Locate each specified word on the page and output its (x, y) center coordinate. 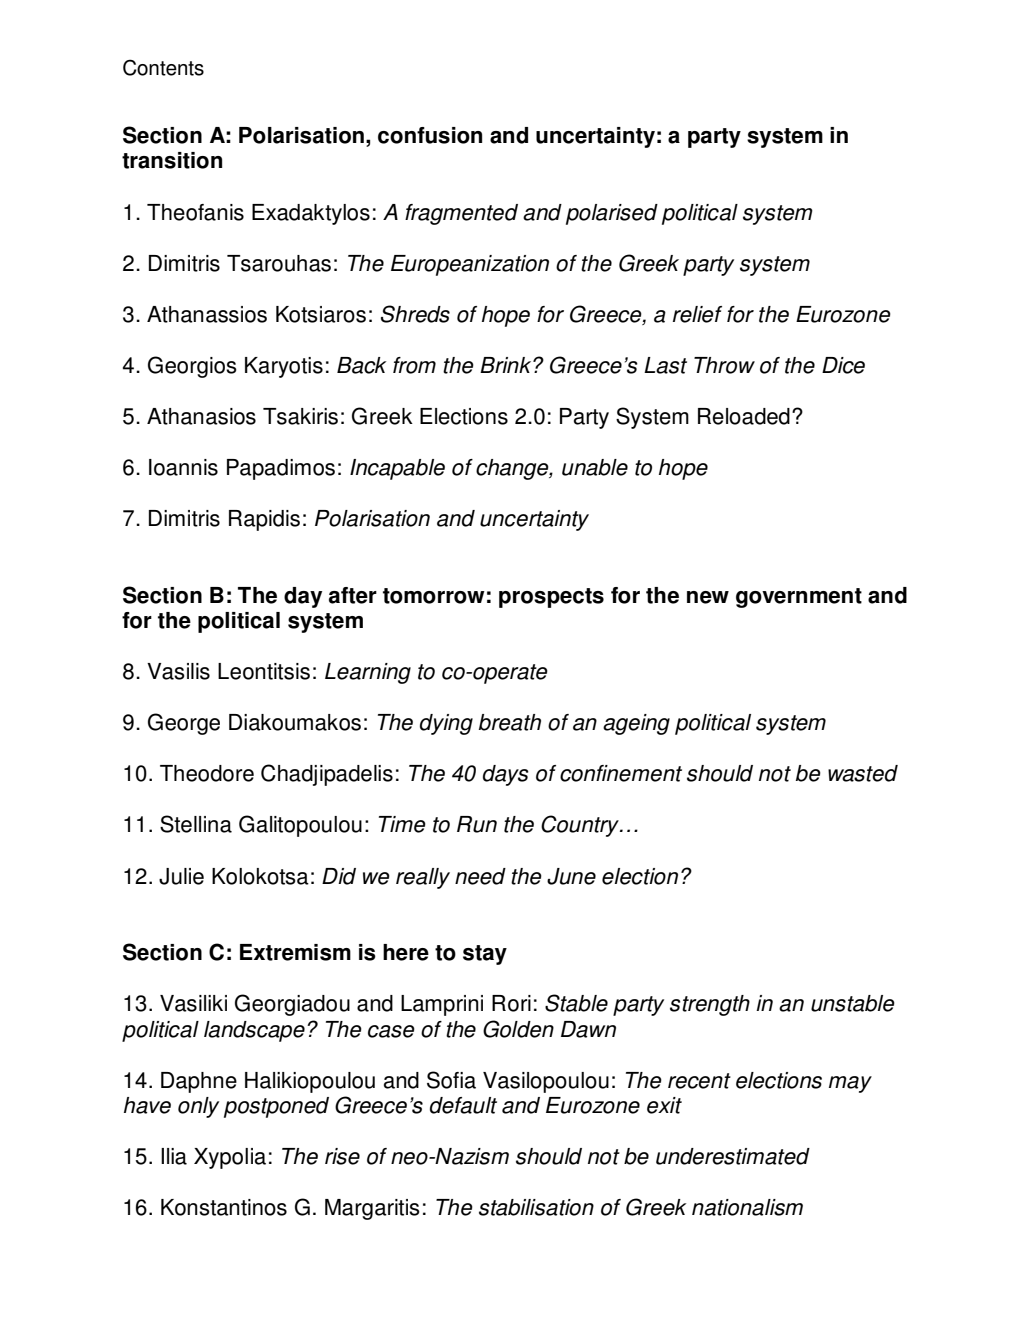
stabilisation (536, 1207)
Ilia (174, 1156)
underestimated (733, 1156)
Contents (163, 67)
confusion (430, 135)
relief (697, 314)
